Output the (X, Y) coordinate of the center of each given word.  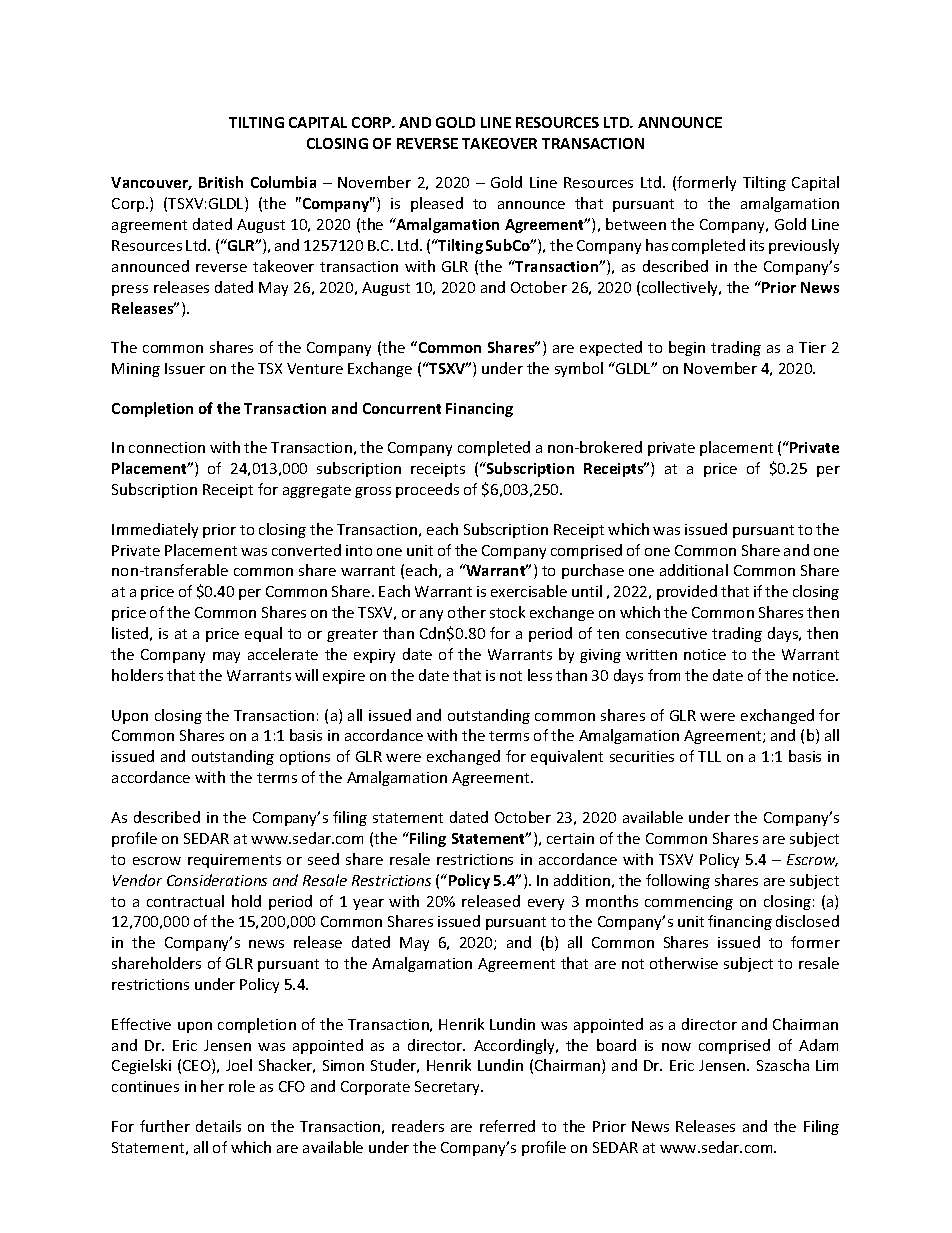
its (757, 245)
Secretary (449, 1088)
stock (507, 612)
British (221, 182)
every (546, 904)
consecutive (666, 633)
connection (167, 447)
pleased (437, 204)
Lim (827, 1065)
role (242, 1086)
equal (263, 634)
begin (687, 348)
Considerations (217, 880)
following (678, 881)
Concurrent (402, 408)
